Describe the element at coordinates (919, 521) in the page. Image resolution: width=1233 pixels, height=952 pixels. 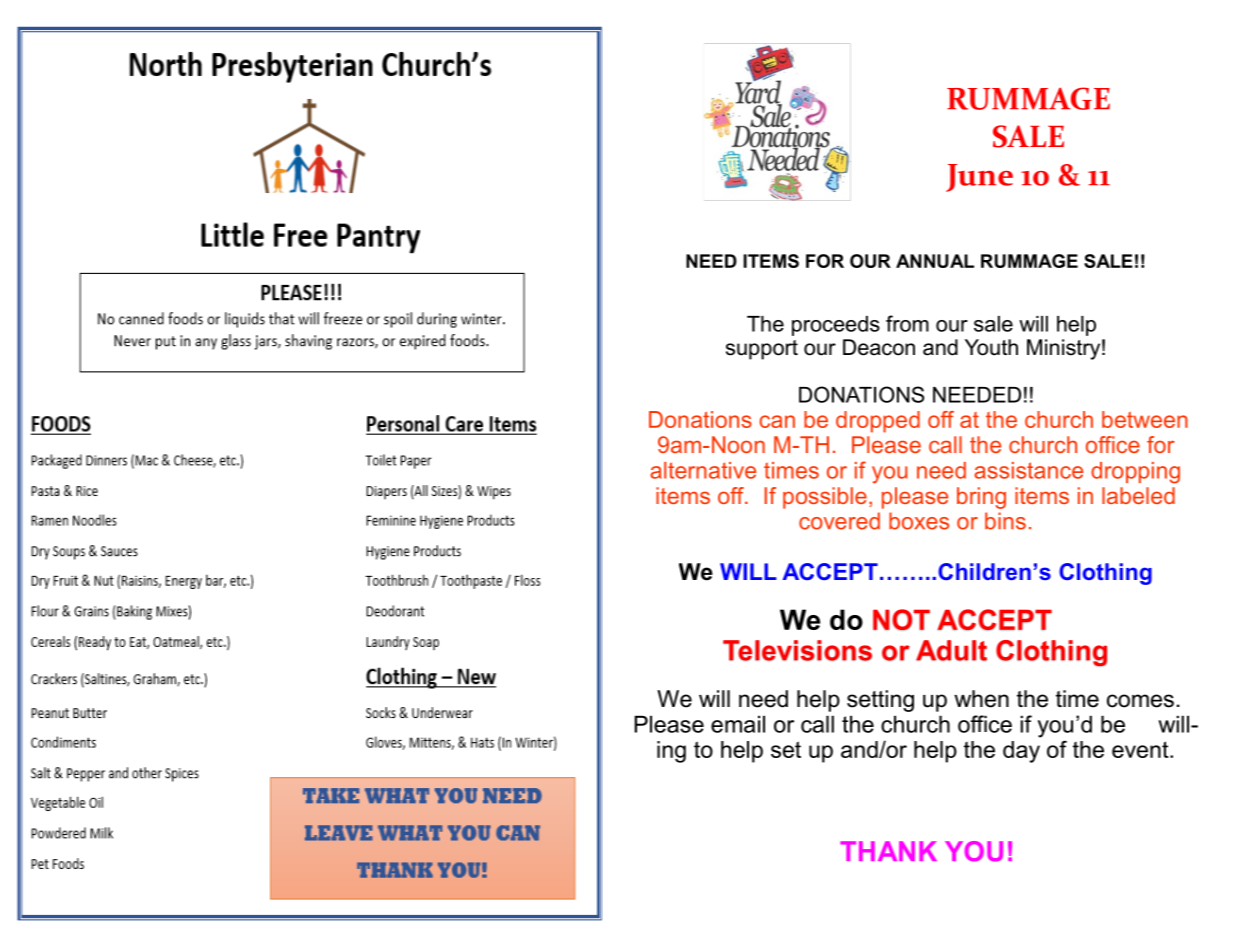
I see `boxes` at that location.
